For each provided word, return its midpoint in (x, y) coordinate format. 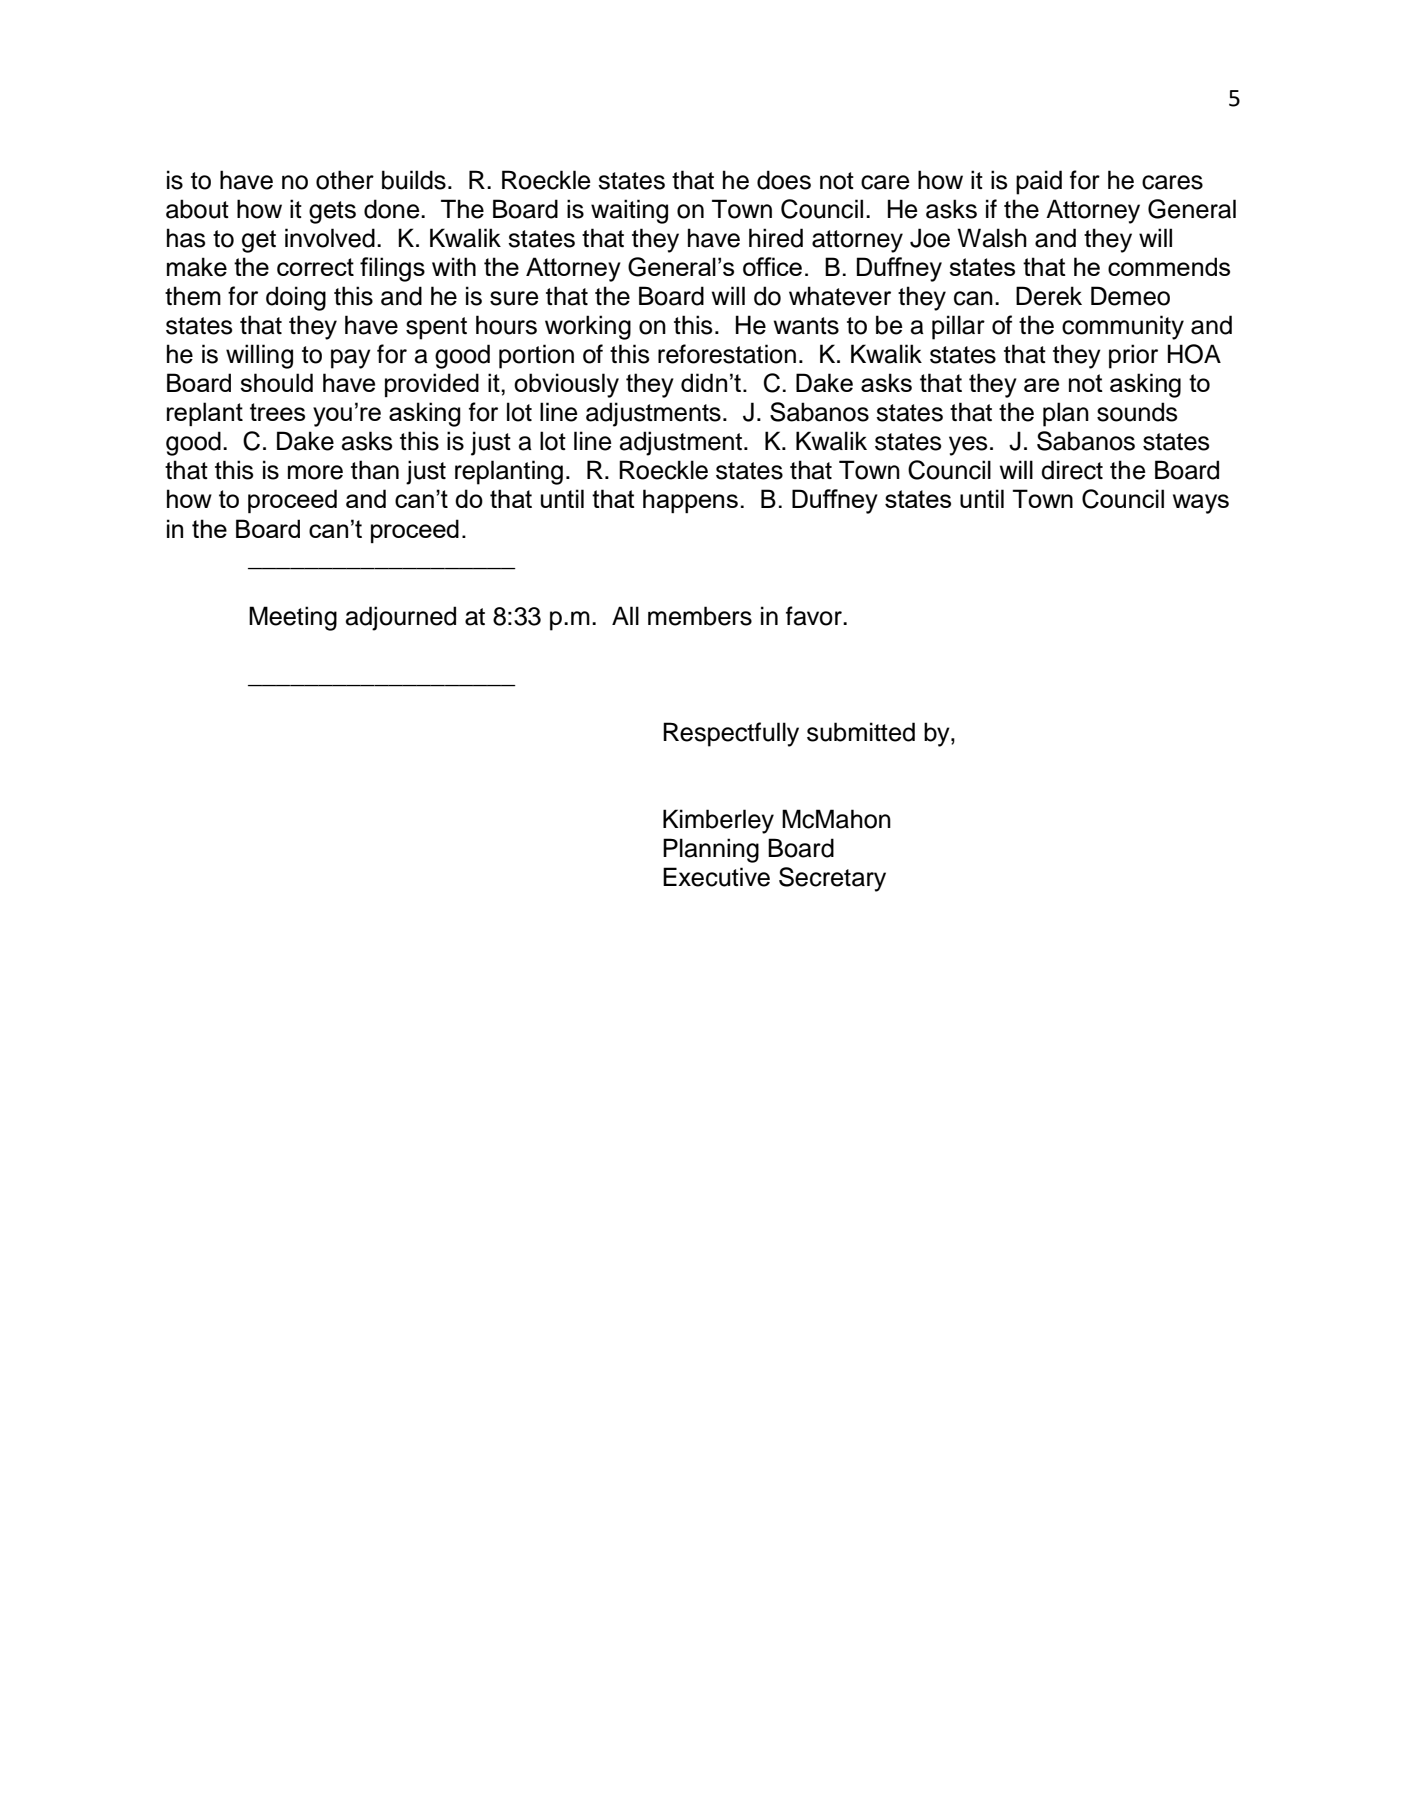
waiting (629, 211)
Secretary (832, 879)
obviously (566, 385)
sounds (1137, 412)
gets (332, 212)
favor (815, 616)
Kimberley (718, 821)
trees (277, 412)
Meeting (293, 618)
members (700, 616)
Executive (716, 877)
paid (1039, 182)
